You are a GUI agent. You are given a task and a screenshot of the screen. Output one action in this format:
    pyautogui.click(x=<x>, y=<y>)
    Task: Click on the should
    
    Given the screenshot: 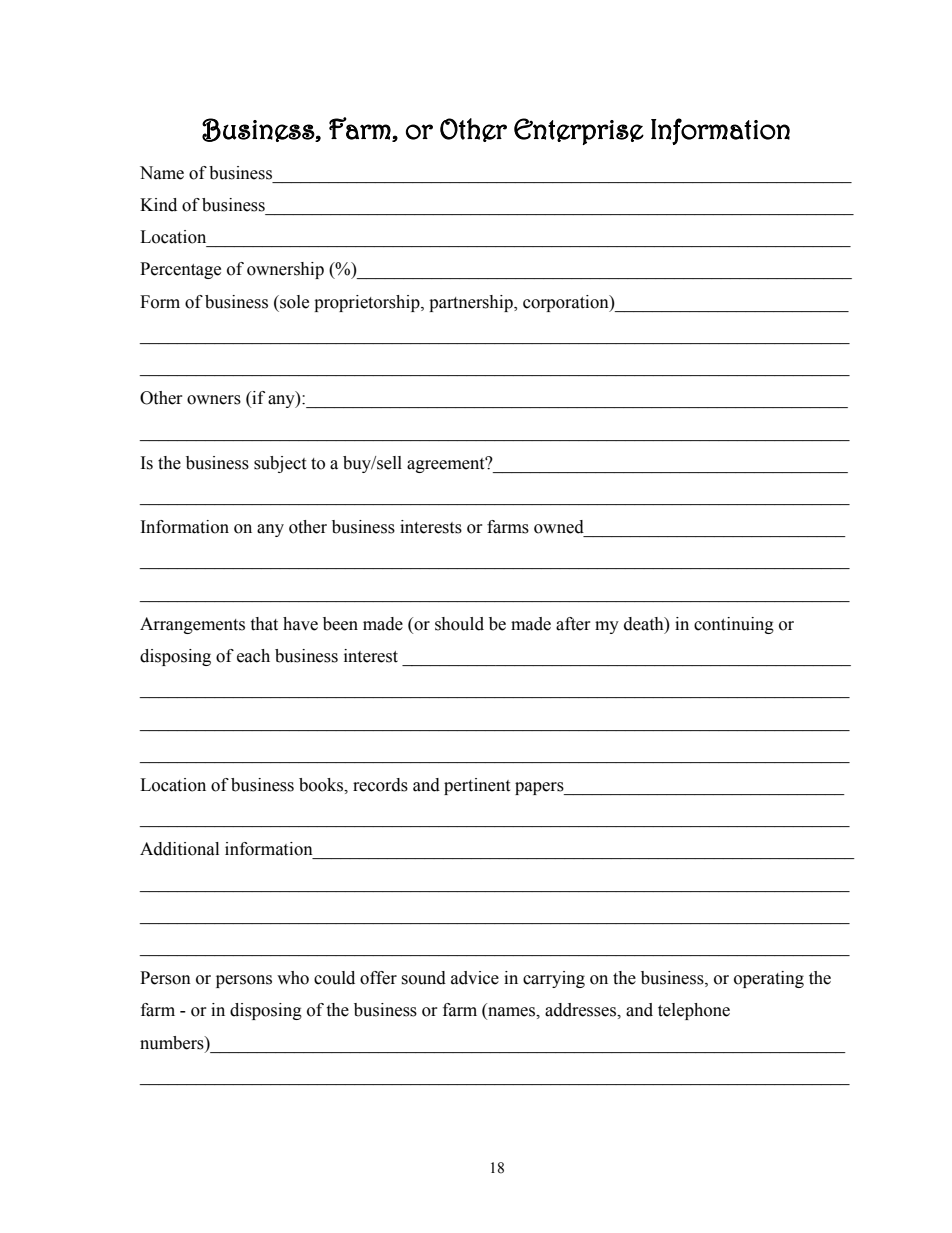 What is the action you would take?
    pyautogui.click(x=459, y=624)
